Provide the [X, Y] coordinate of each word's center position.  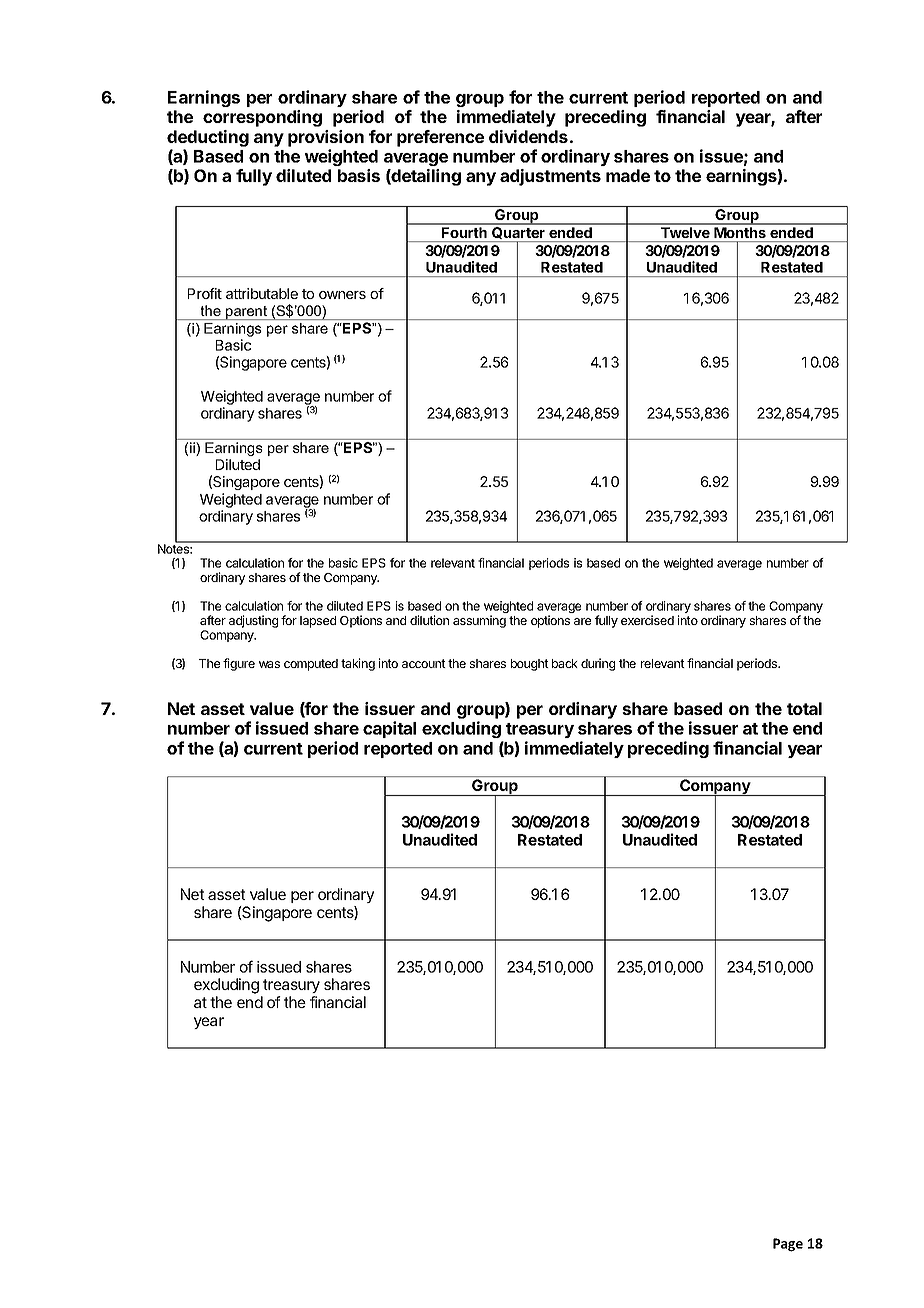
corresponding [262, 118]
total [804, 708]
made [628, 175]
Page [788, 1245]
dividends [528, 136]
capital [389, 729]
